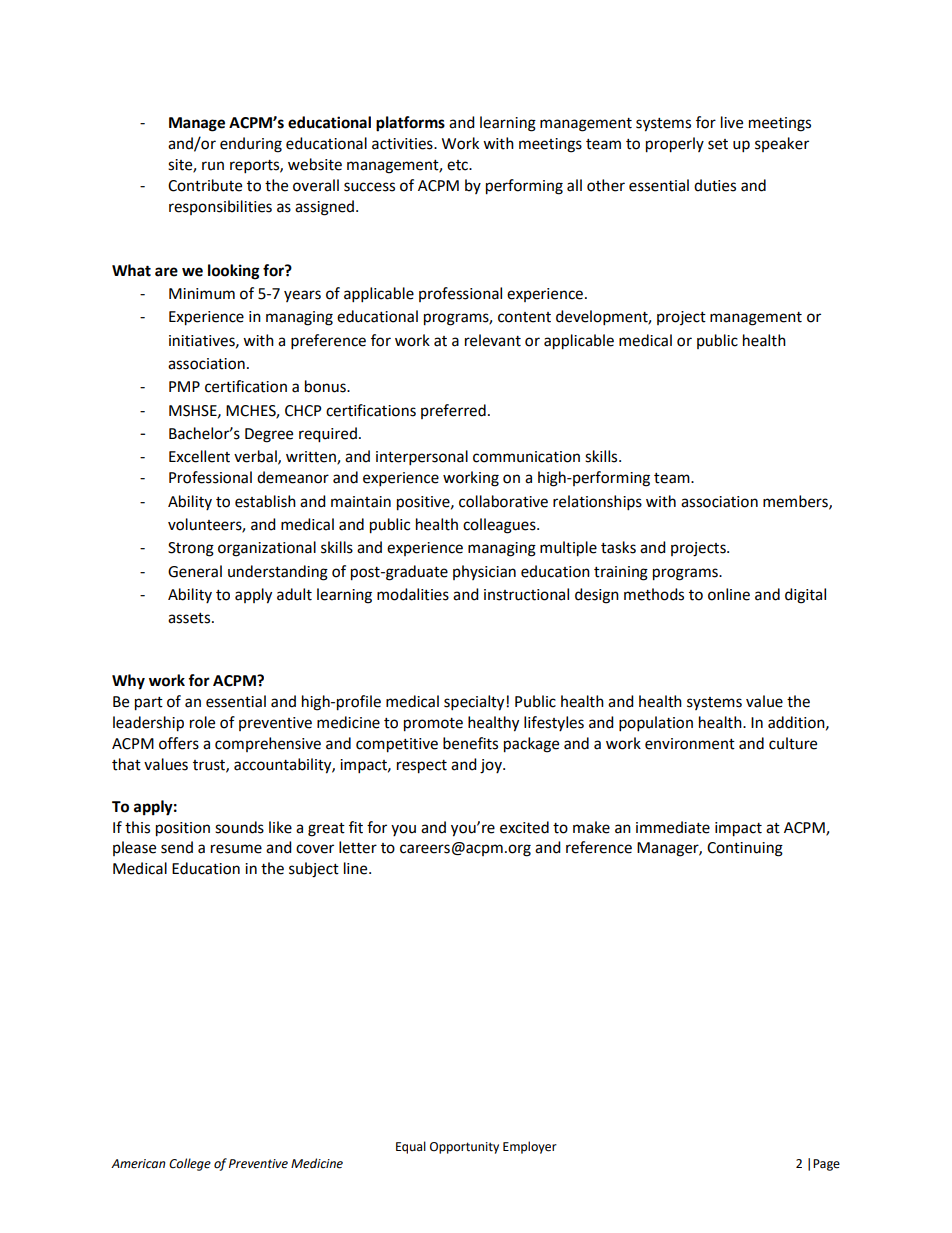 The image size is (952, 1233). I want to click on College, so click(190, 1164).
